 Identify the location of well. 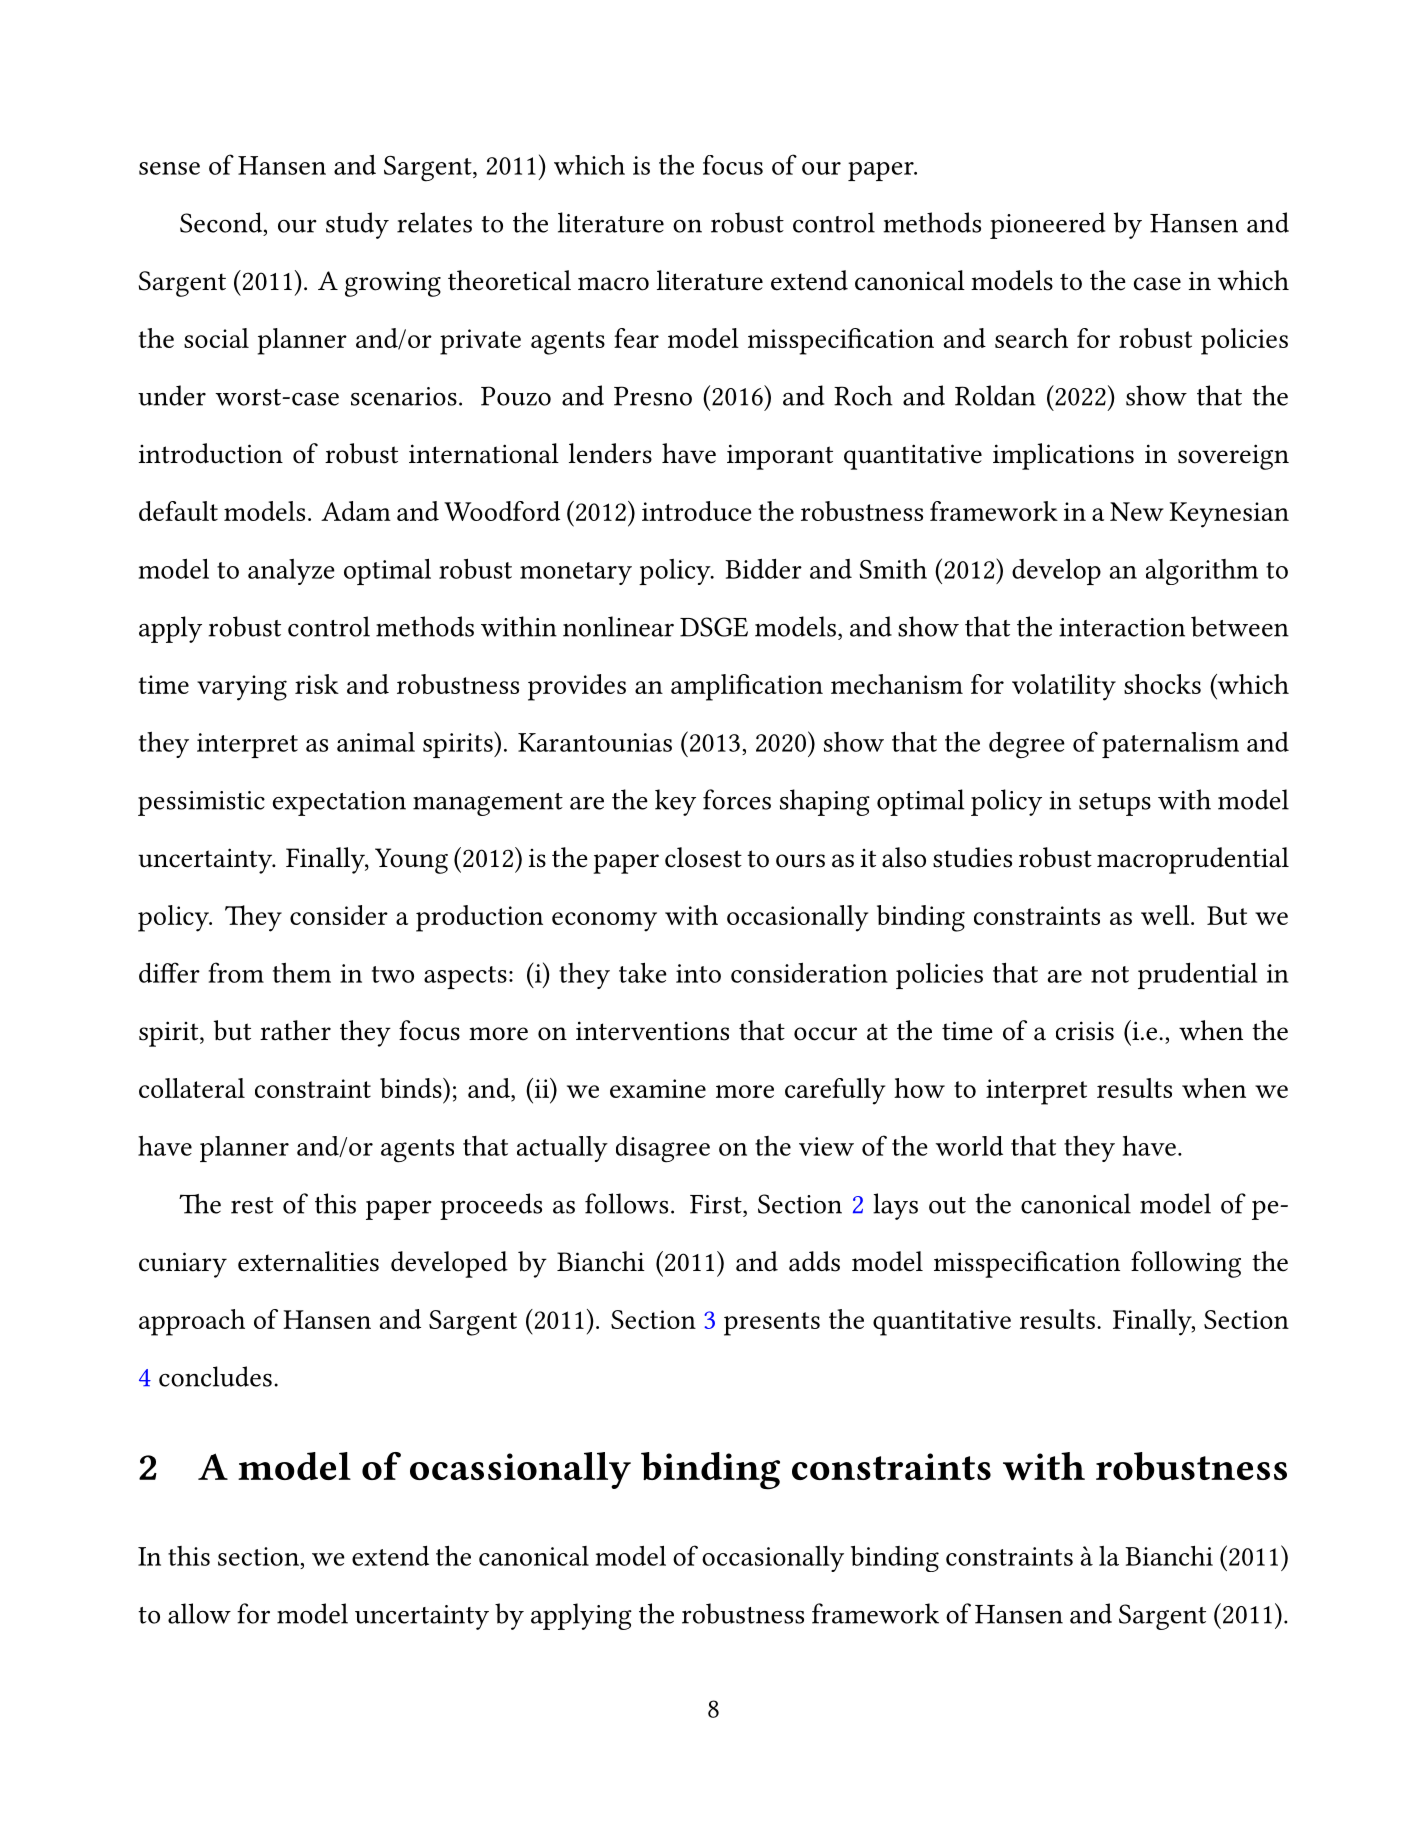
(1166, 915).
